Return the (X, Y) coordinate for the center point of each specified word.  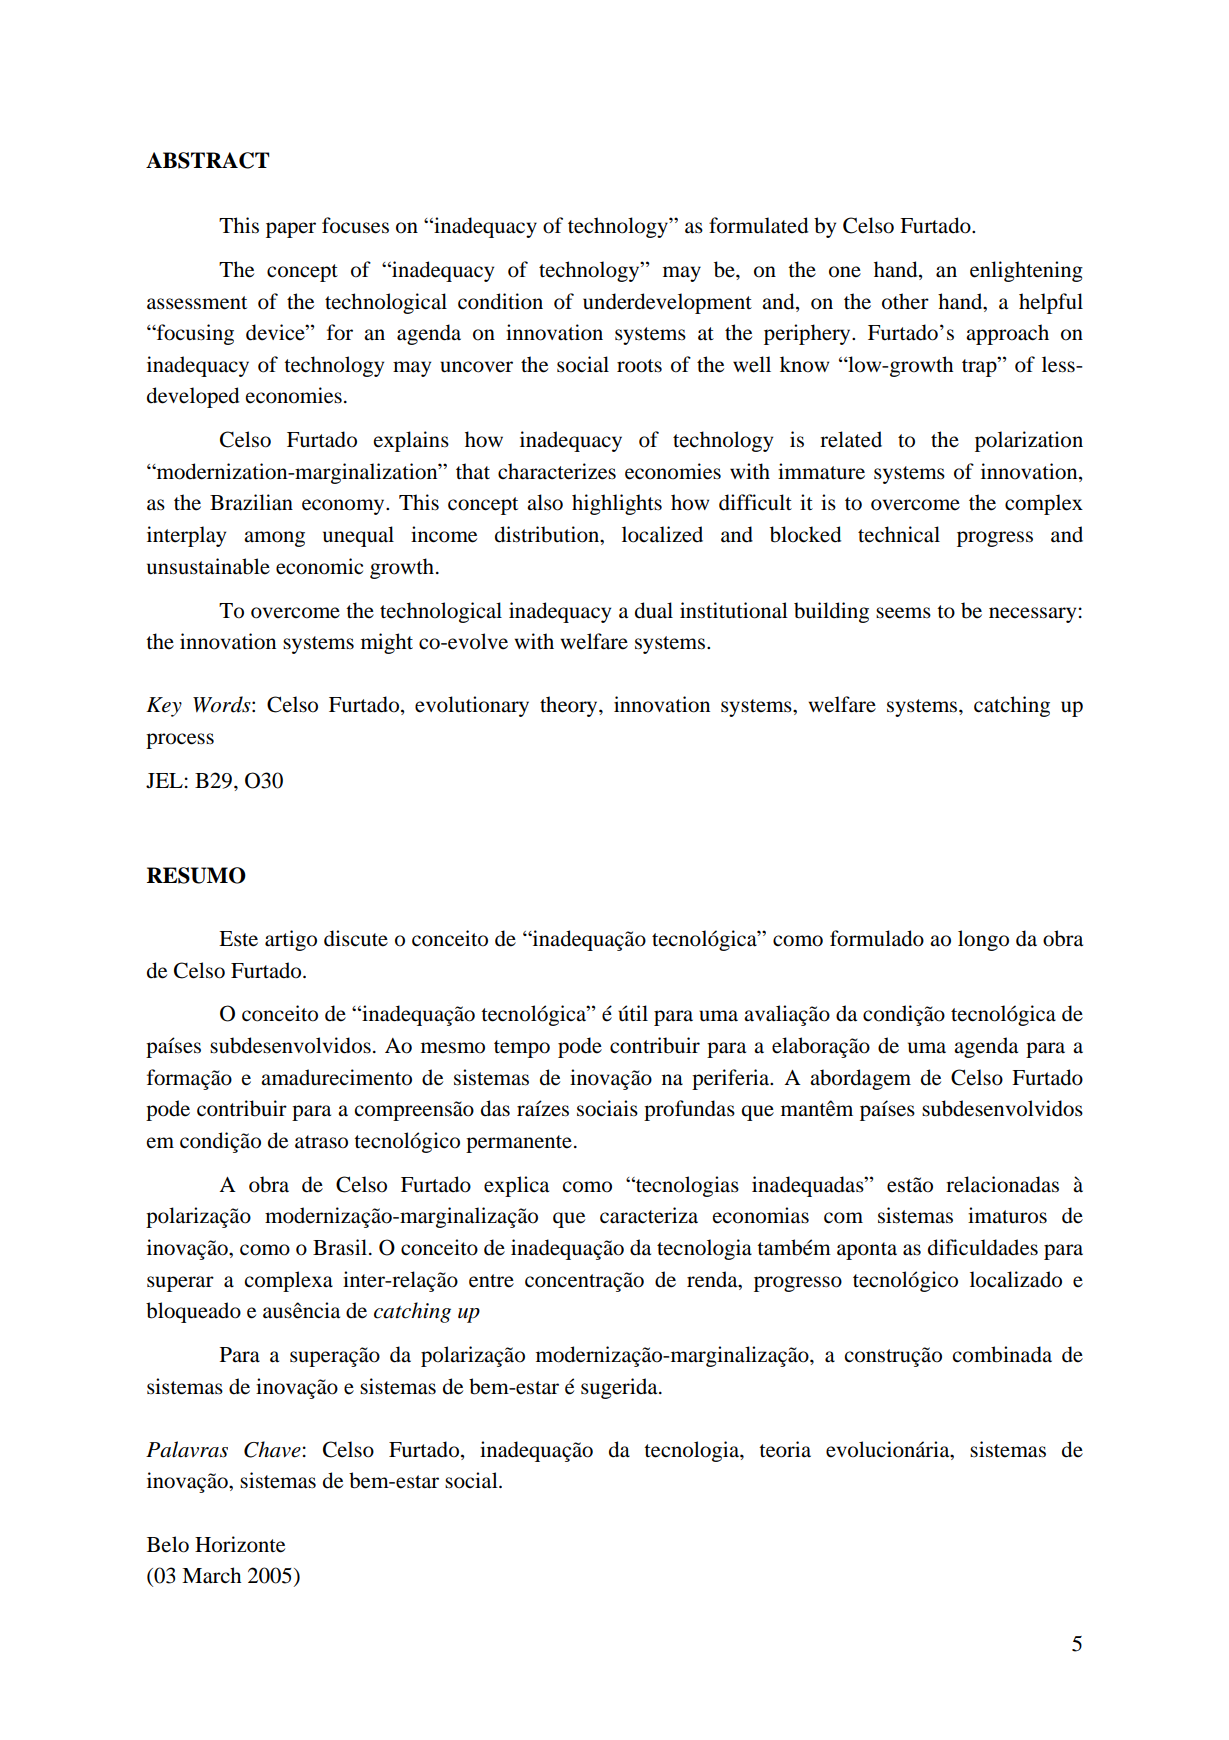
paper (291, 230)
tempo (522, 1049)
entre (491, 1281)
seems (903, 613)
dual (654, 610)
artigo (291, 940)
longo (983, 940)
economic (319, 566)
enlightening (1026, 271)
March (211, 1575)
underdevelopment (667, 303)
